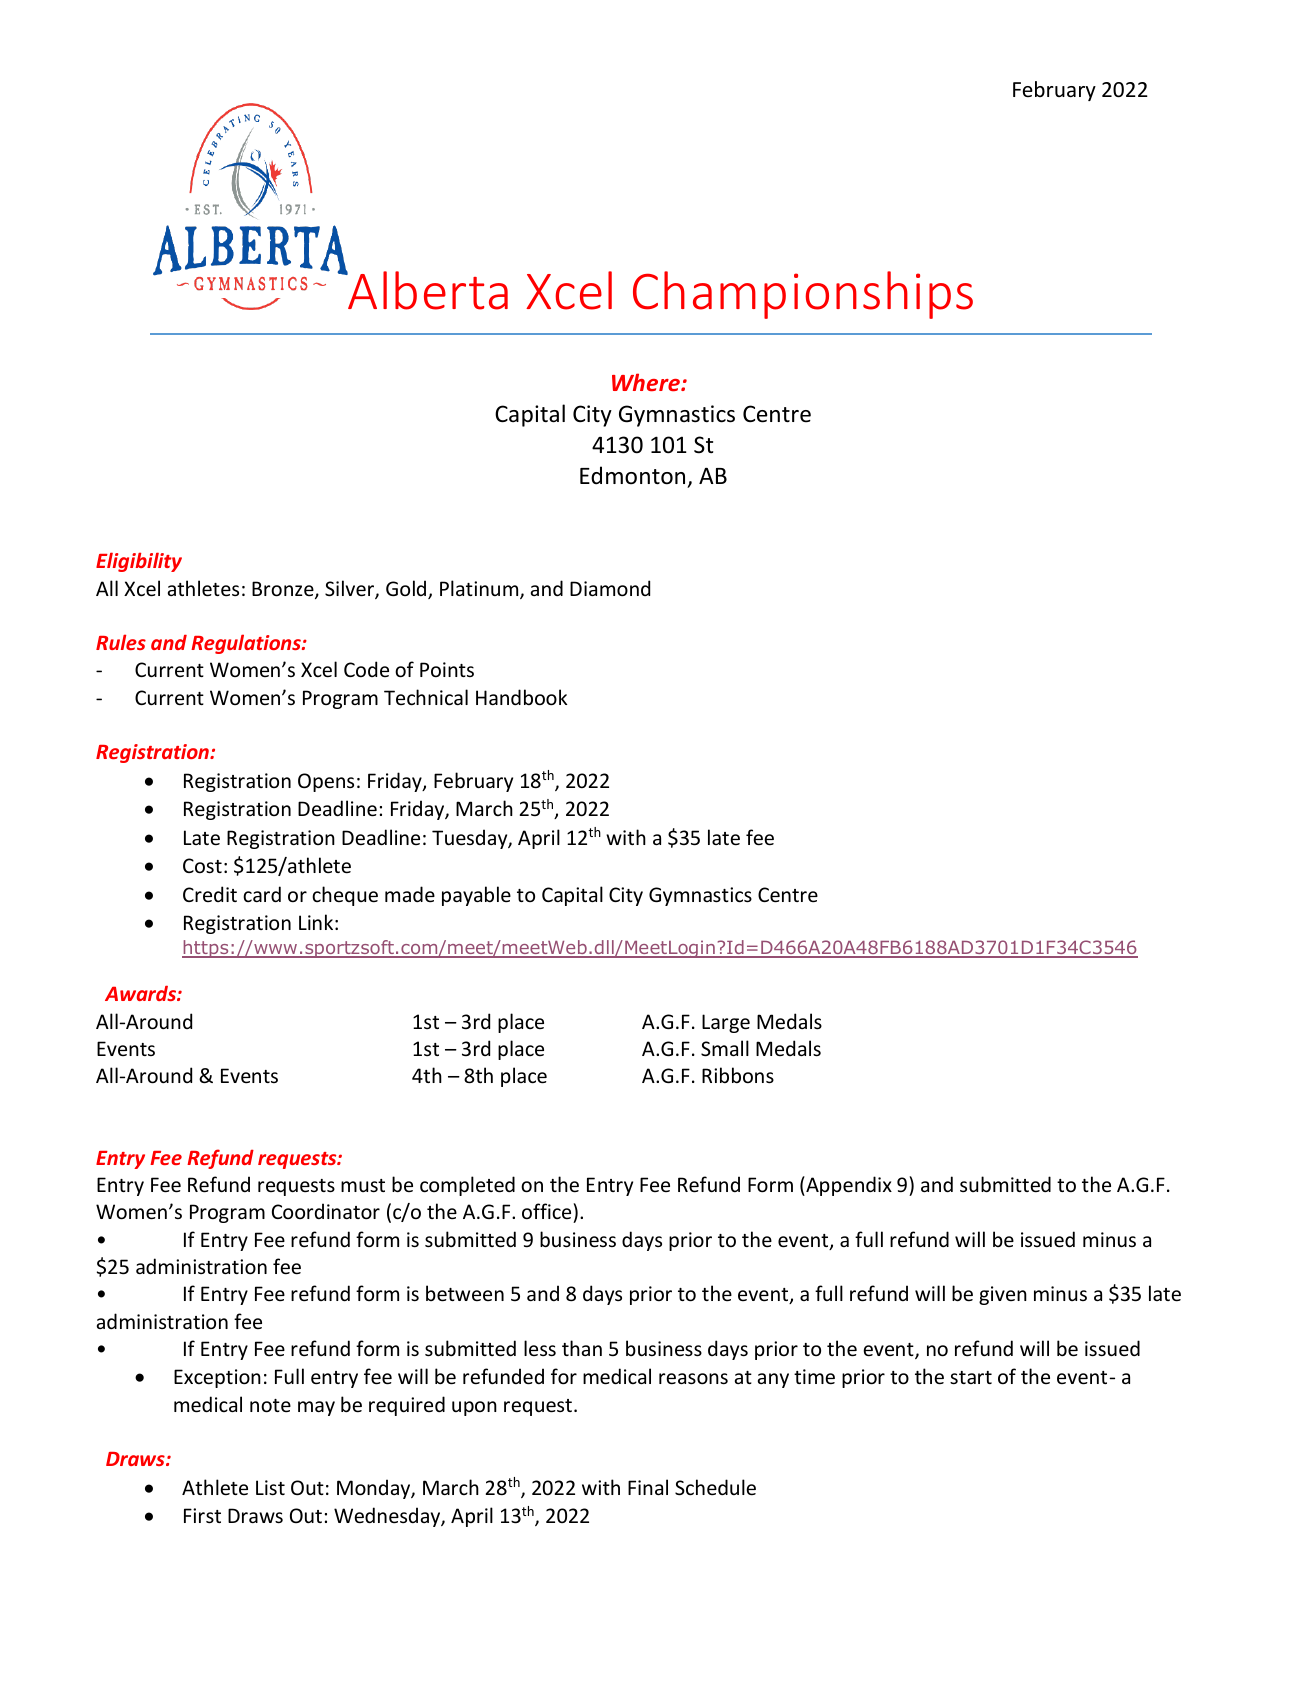 Image resolution: width=1302 pixels, height=1685 pixels. What do you see at coordinates (803, 295) in the screenshot?
I see `Championships` at bounding box center [803, 295].
